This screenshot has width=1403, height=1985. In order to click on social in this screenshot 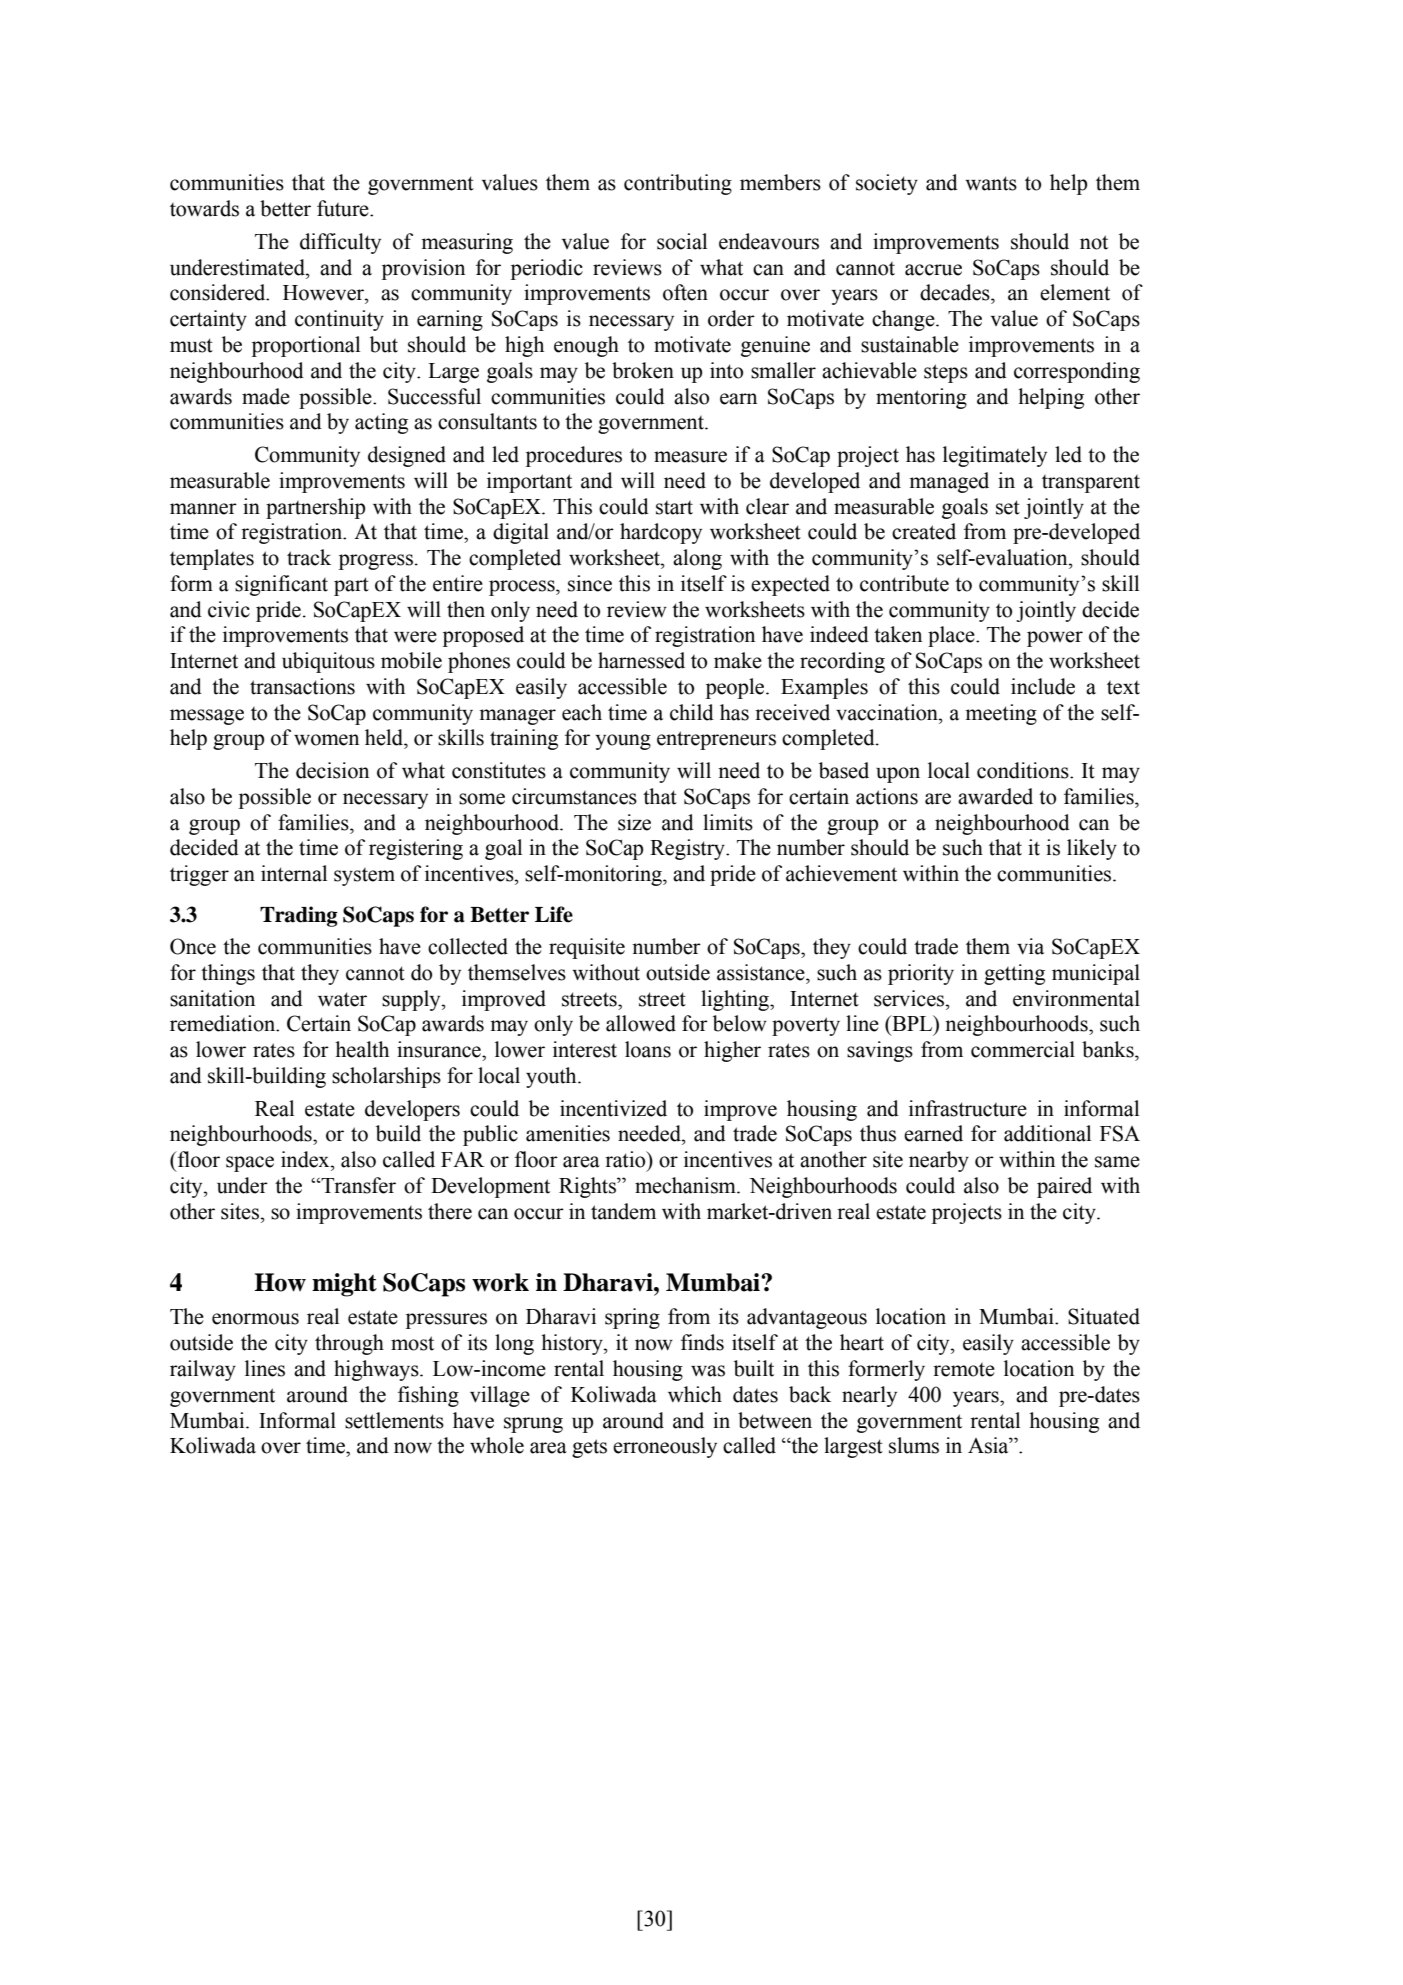, I will do `click(682, 241)`.
